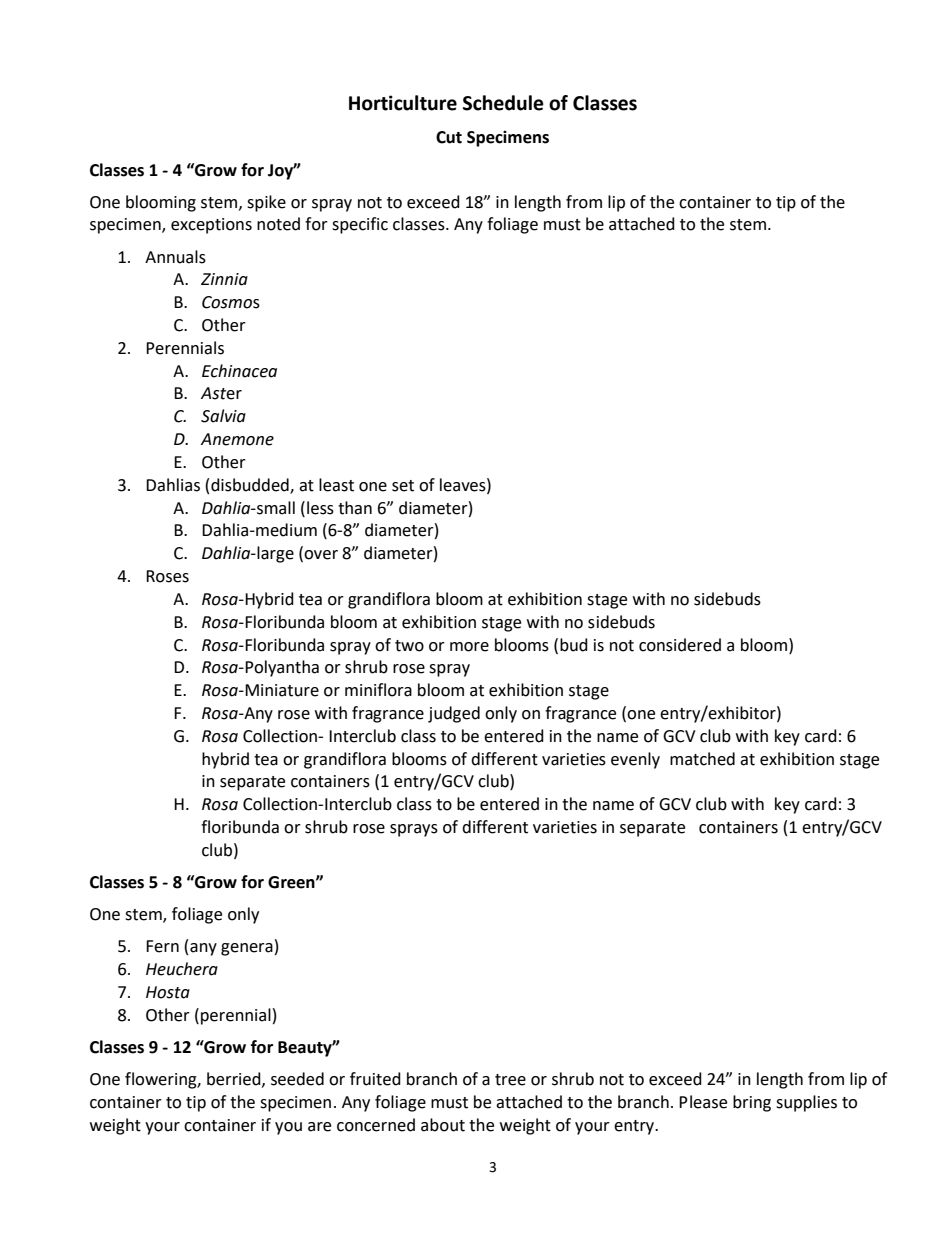 This document has width=952, height=1233. What do you see at coordinates (247, 949) in the document?
I see `genera` at bounding box center [247, 949].
